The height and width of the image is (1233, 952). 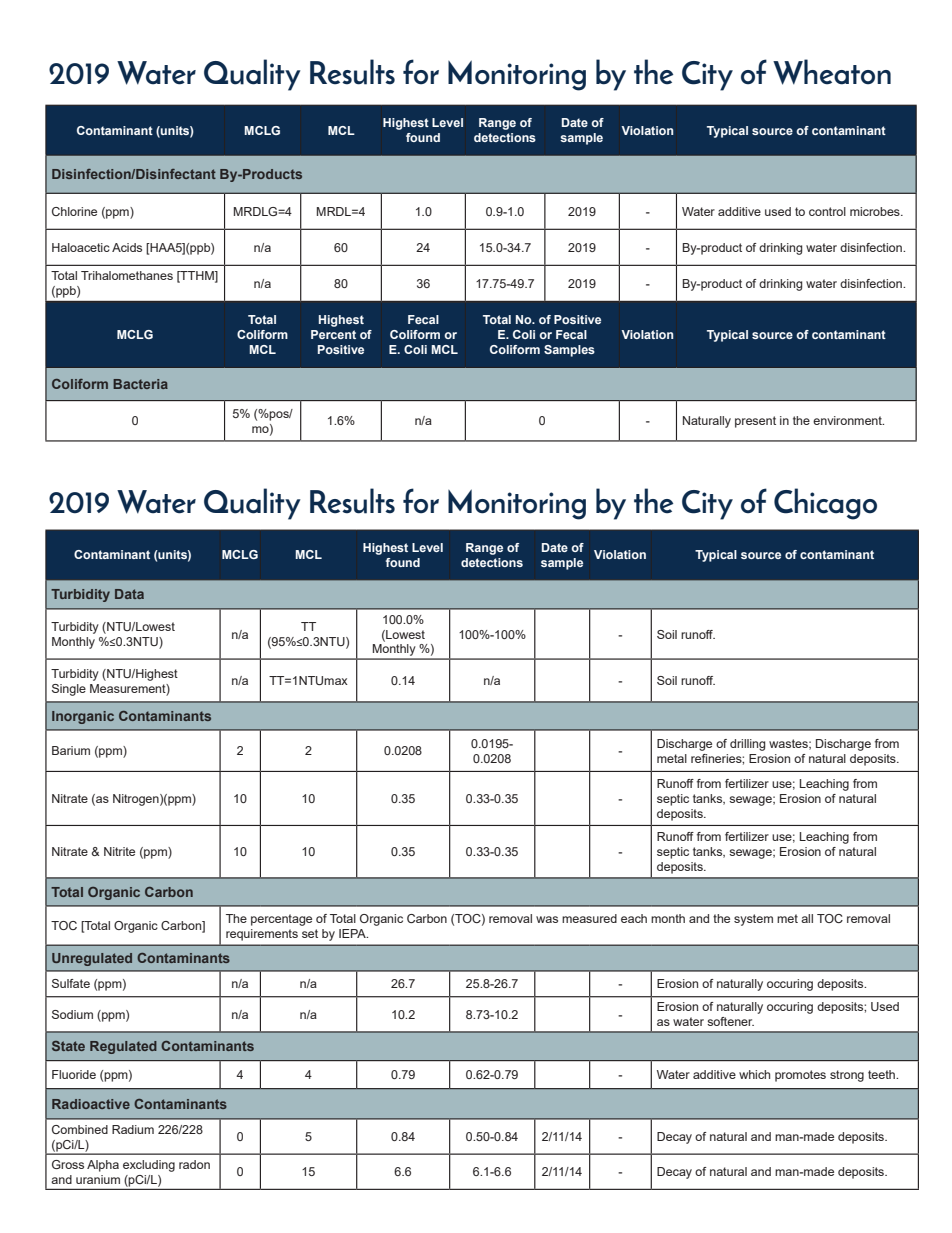 What do you see at coordinates (74, 211) in the image?
I see `Chlorine` at bounding box center [74, 211].
